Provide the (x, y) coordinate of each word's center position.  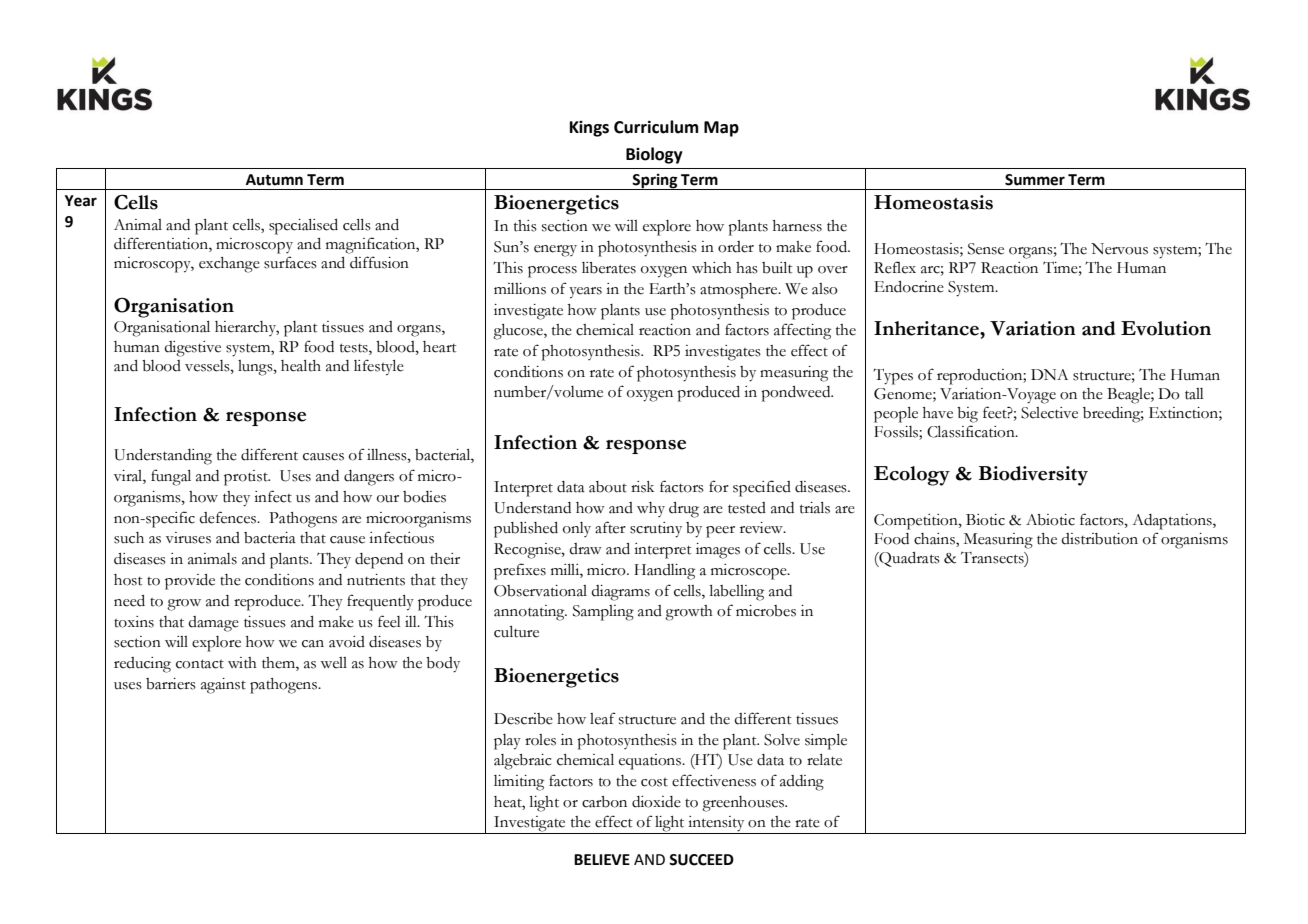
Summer (1035, 180)
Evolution (1166, 328)
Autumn (274, 180)
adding (802, 783)
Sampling (603, 613)
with (242, 663)
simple (826, 742)
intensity (716, 825)
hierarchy (247, 328)
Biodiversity (1033, 476)
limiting (519, 783)
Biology (654, 155)
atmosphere (740, 291)
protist (247, 478)
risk (642, 487)
